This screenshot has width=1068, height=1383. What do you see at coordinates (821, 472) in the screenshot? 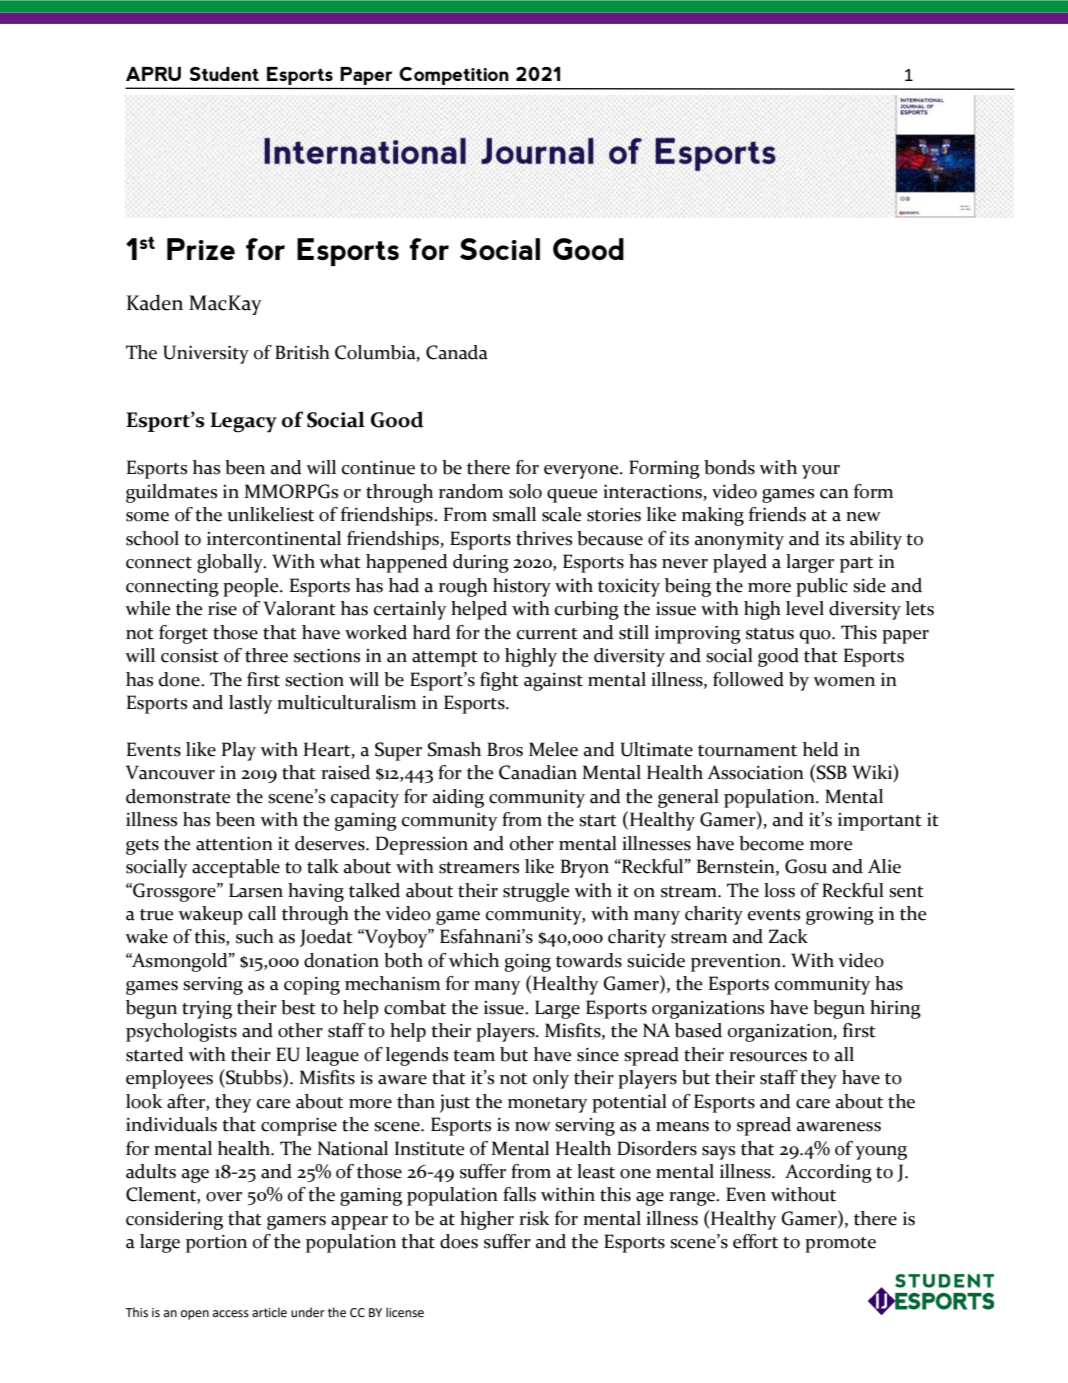
I see `your` at bounding box center [821, 472].
